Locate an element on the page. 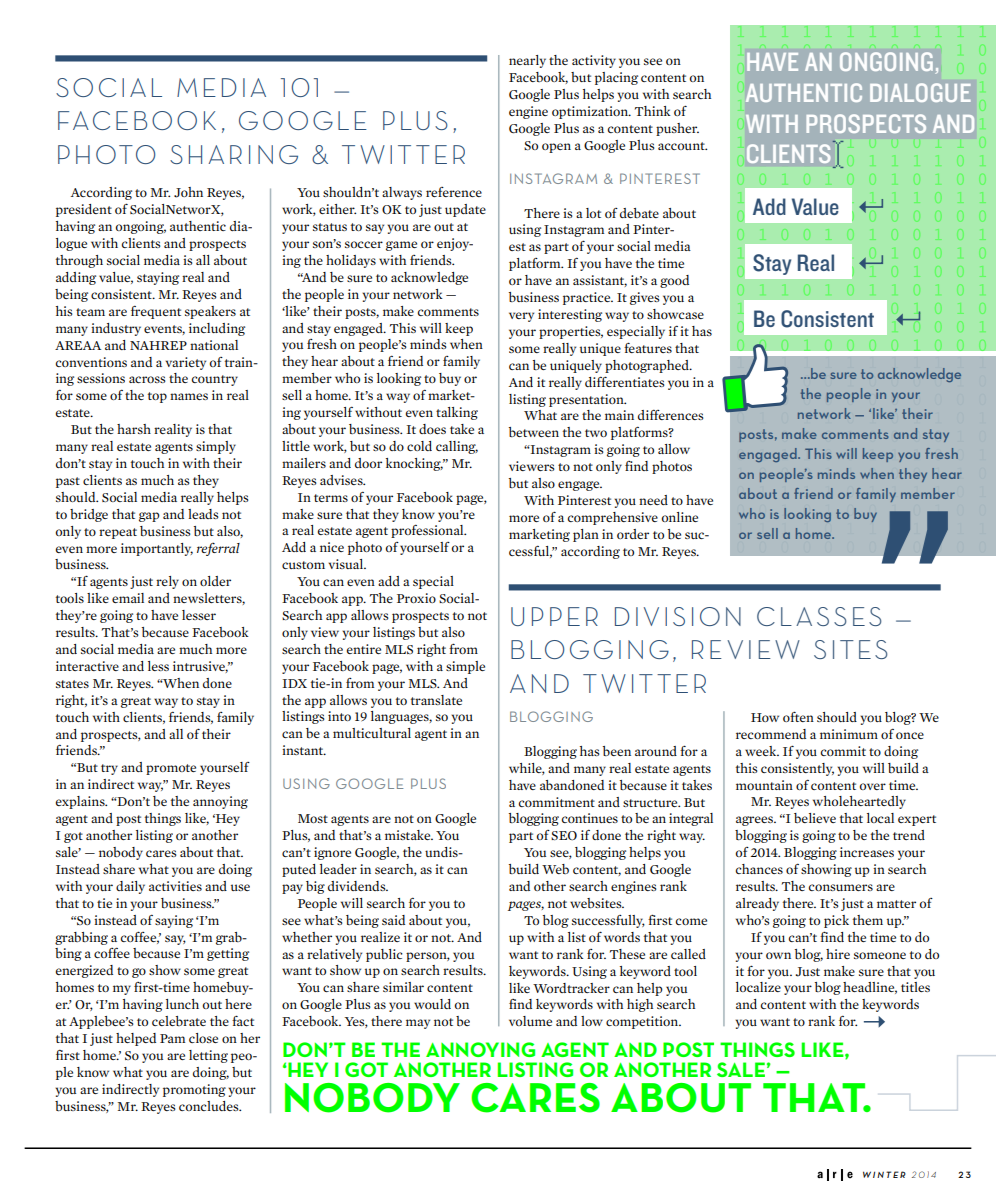  harsh is located at coordinates (134, 429).
